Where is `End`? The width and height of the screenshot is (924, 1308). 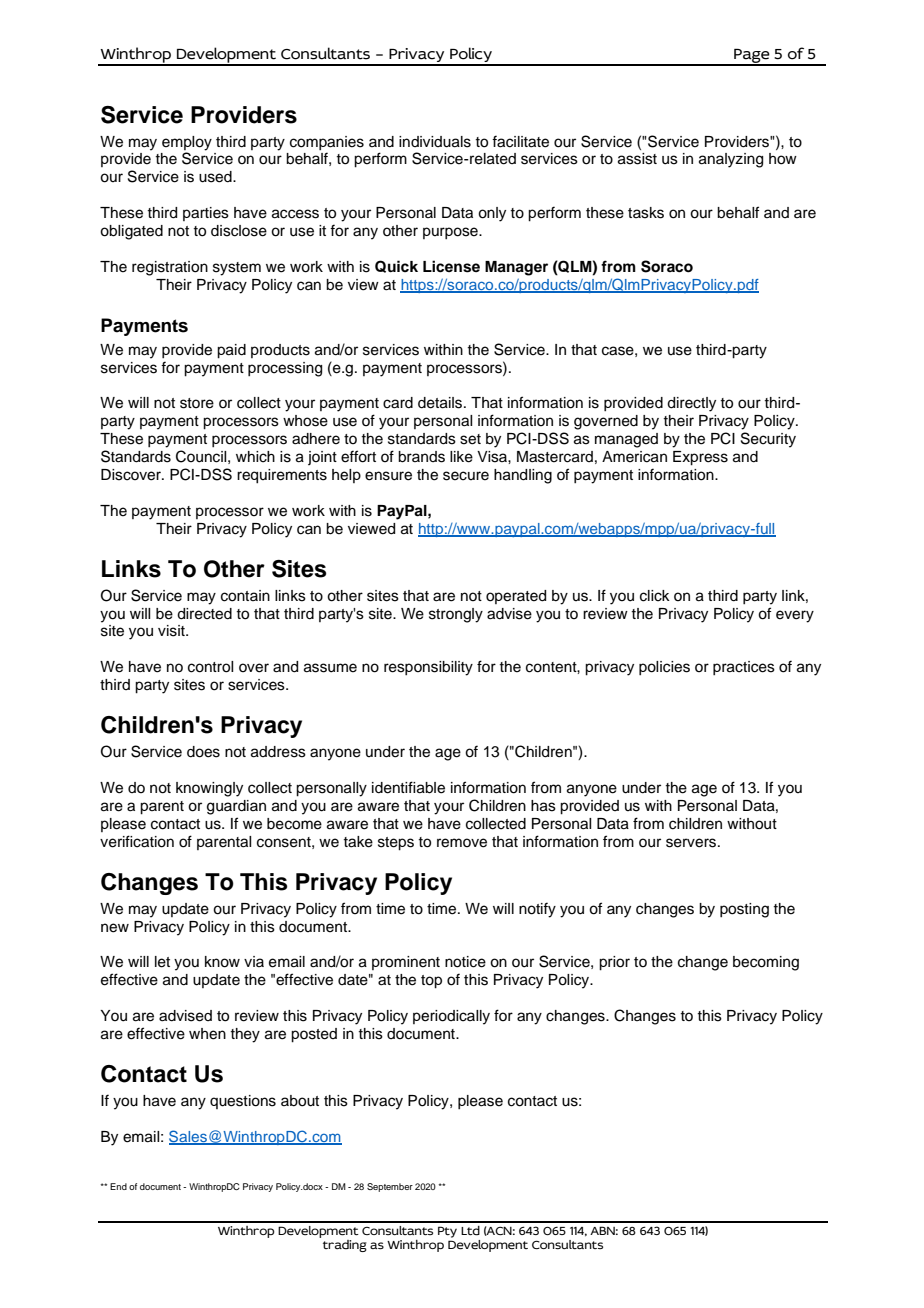 End is located at coordinates (118, 1186).
